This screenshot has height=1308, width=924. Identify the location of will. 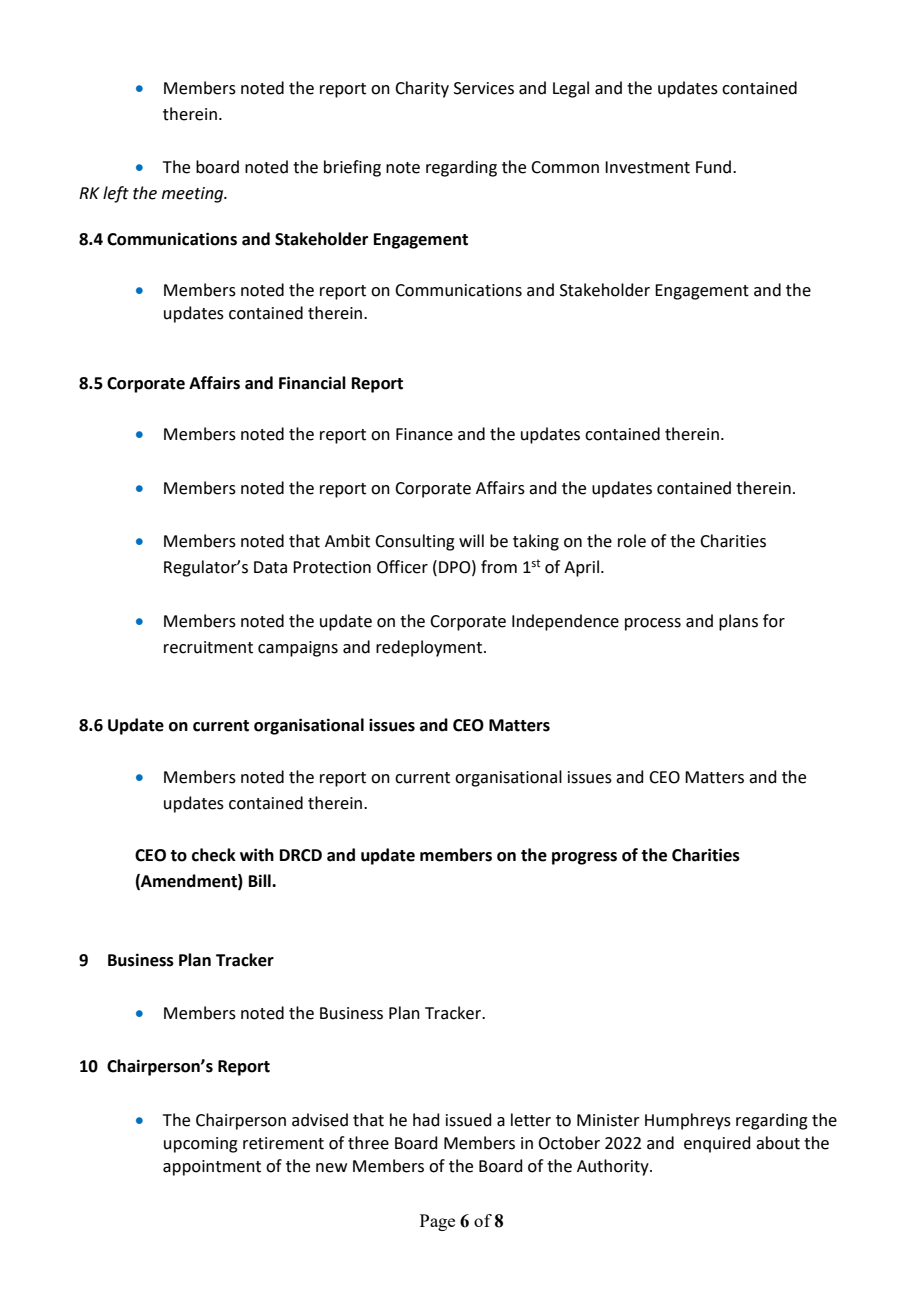
(471, 540).
